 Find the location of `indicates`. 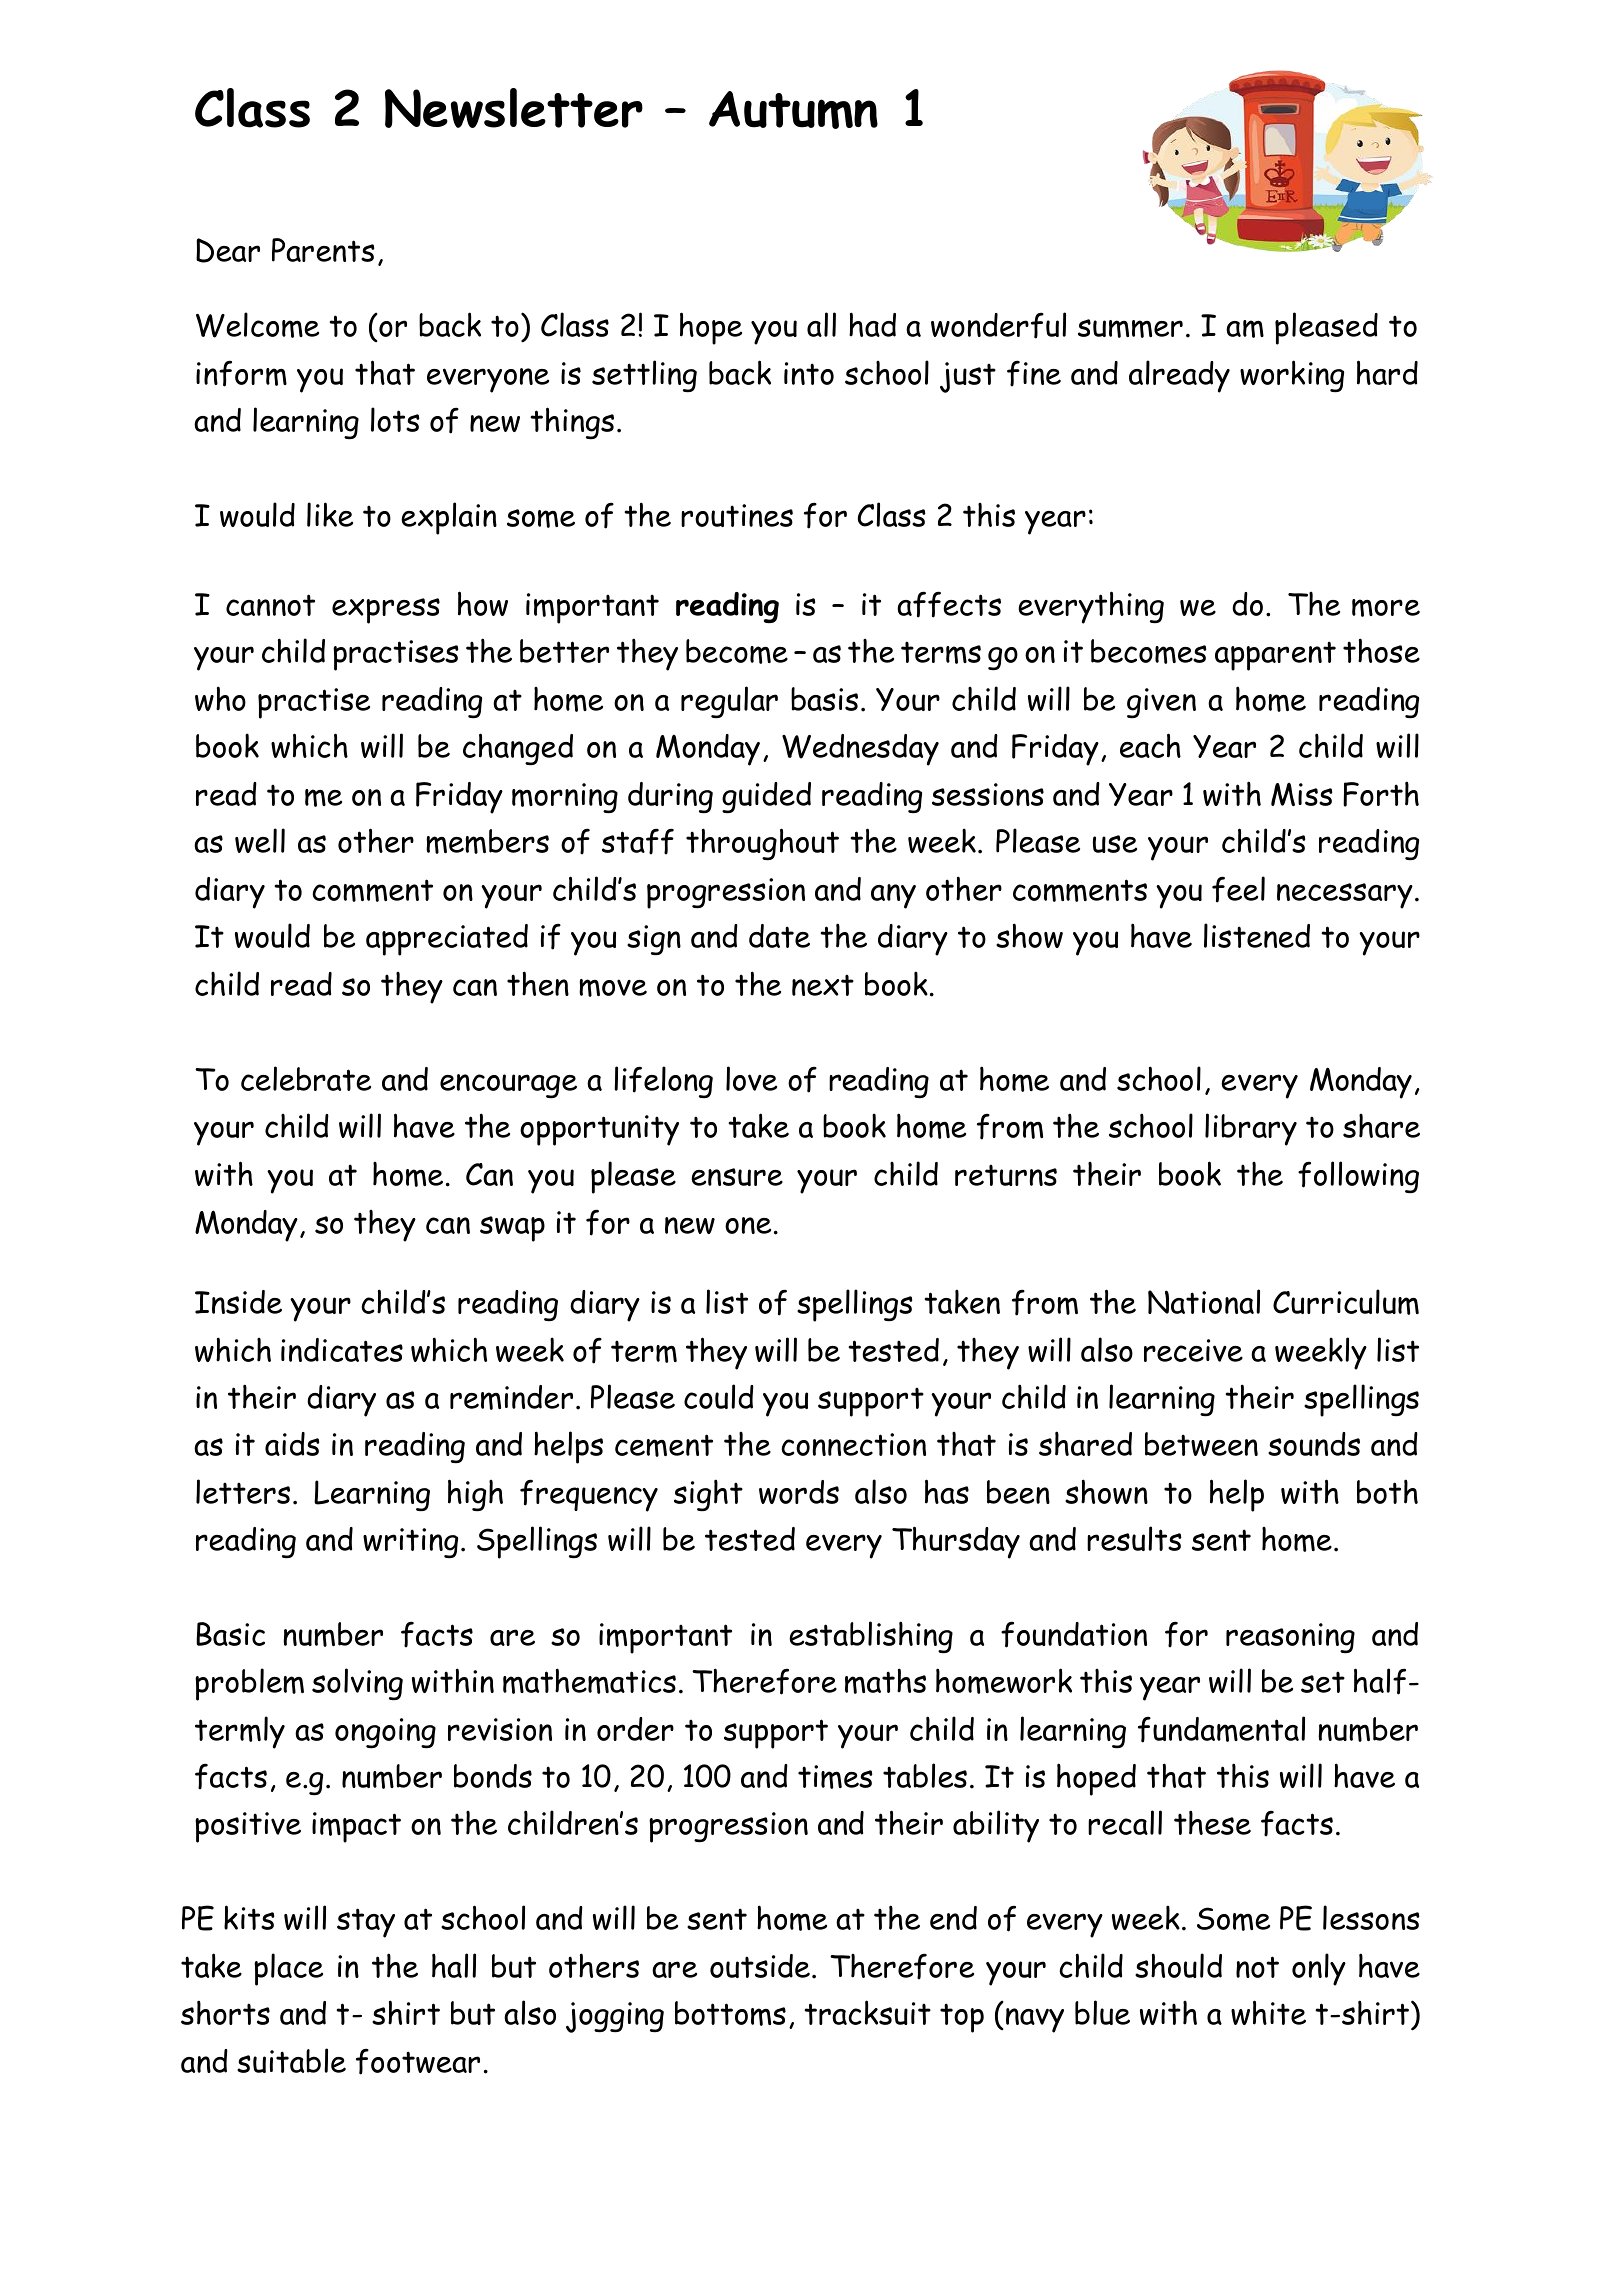

indicates is located at coordinates (342, 1350).
